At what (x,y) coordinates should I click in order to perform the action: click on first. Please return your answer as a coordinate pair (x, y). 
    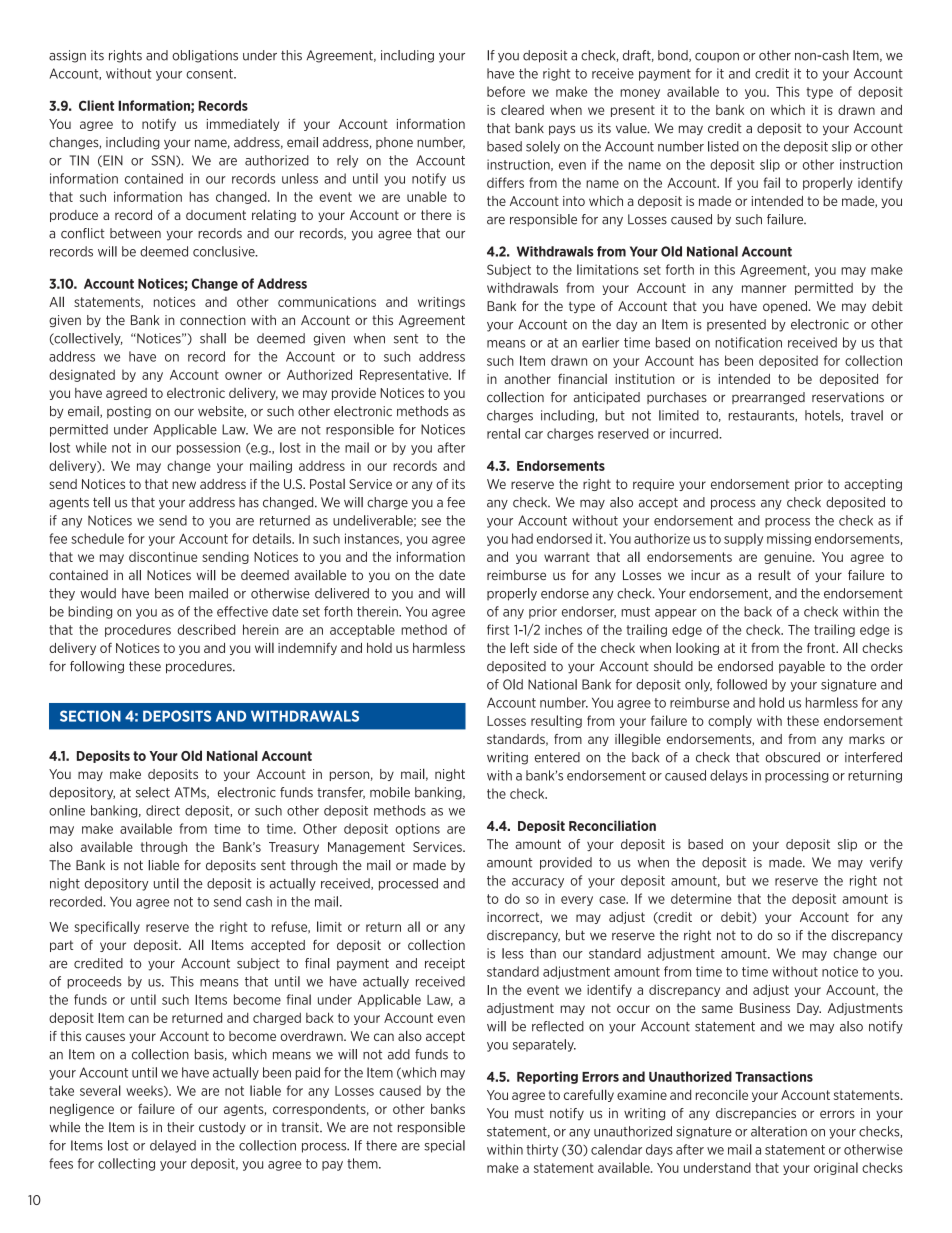
    Looking at the image, I should click on (498, 629).
